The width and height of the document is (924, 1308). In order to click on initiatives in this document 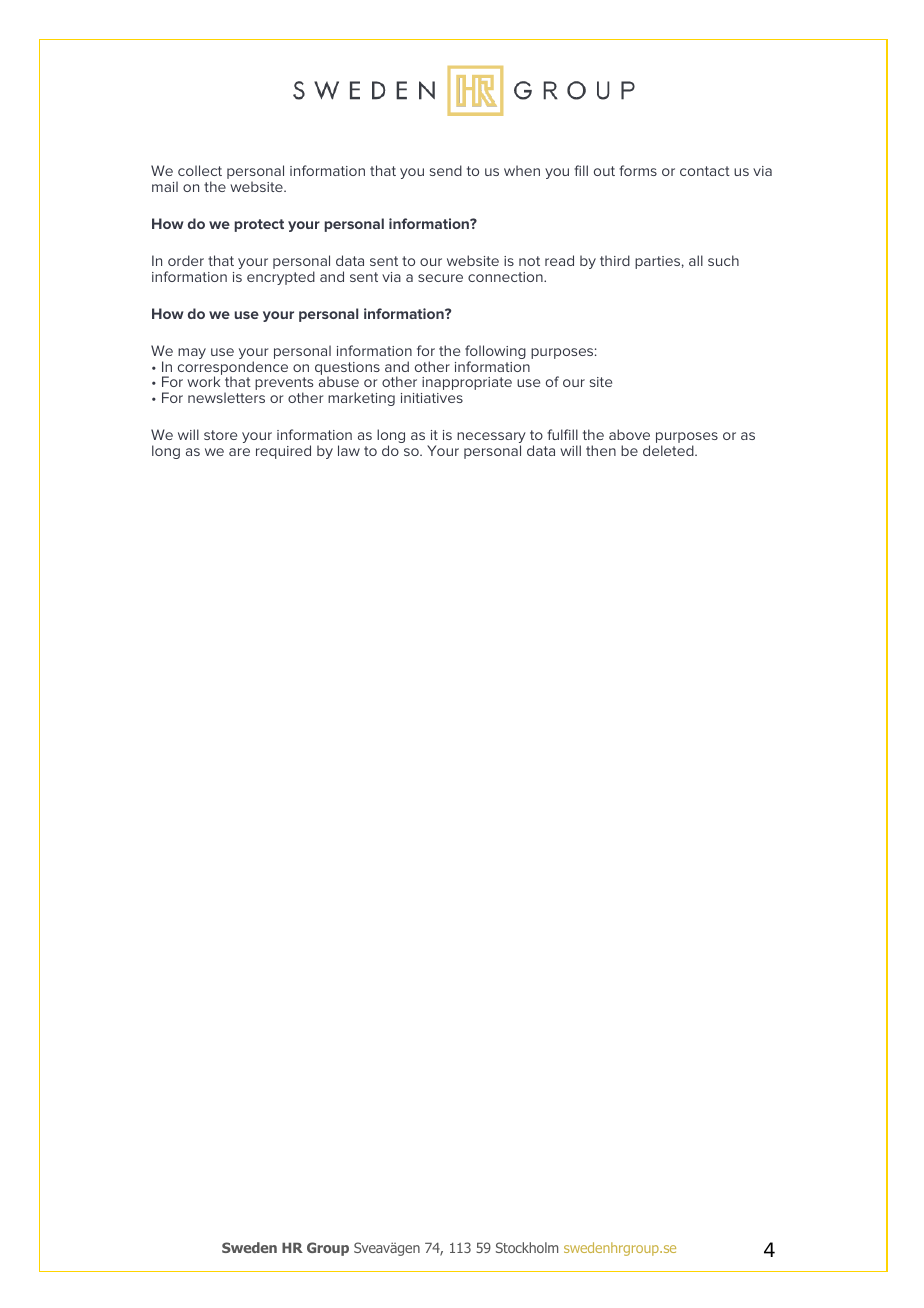, I will do `click(432, 398)`.
